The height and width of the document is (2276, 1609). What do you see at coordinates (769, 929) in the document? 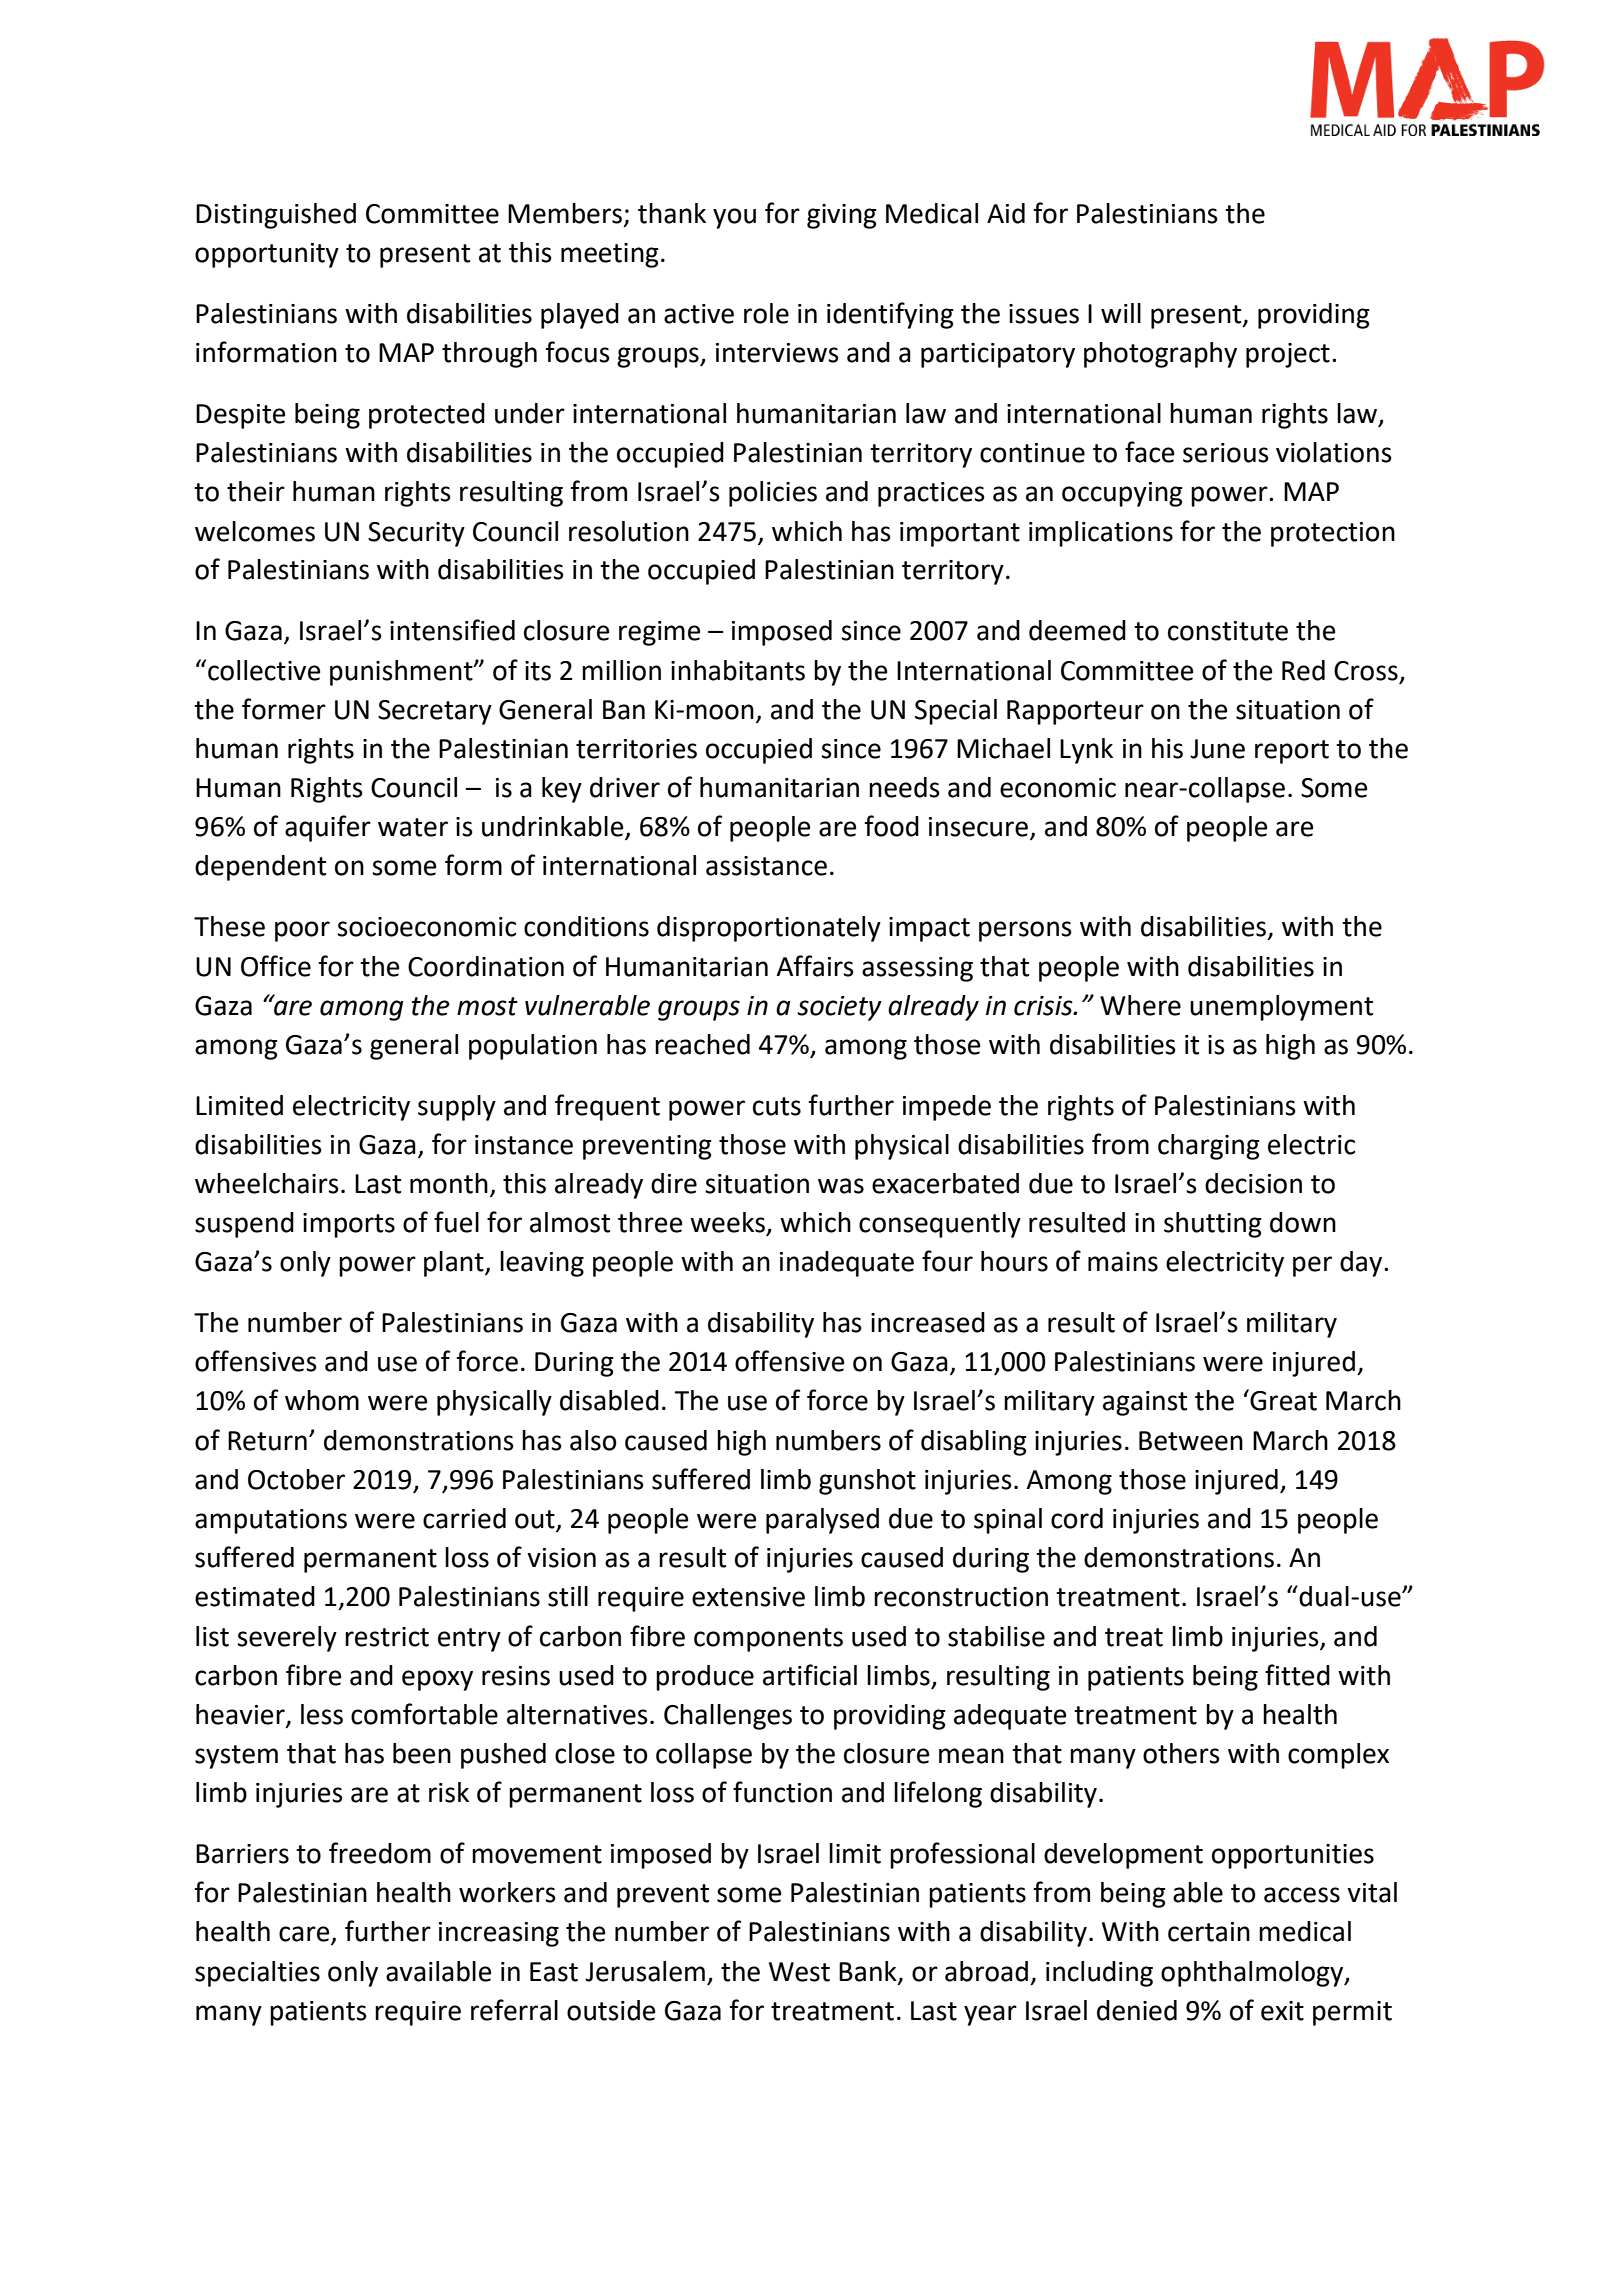
I see `disproportionately` at bounding box center [769, 929].
